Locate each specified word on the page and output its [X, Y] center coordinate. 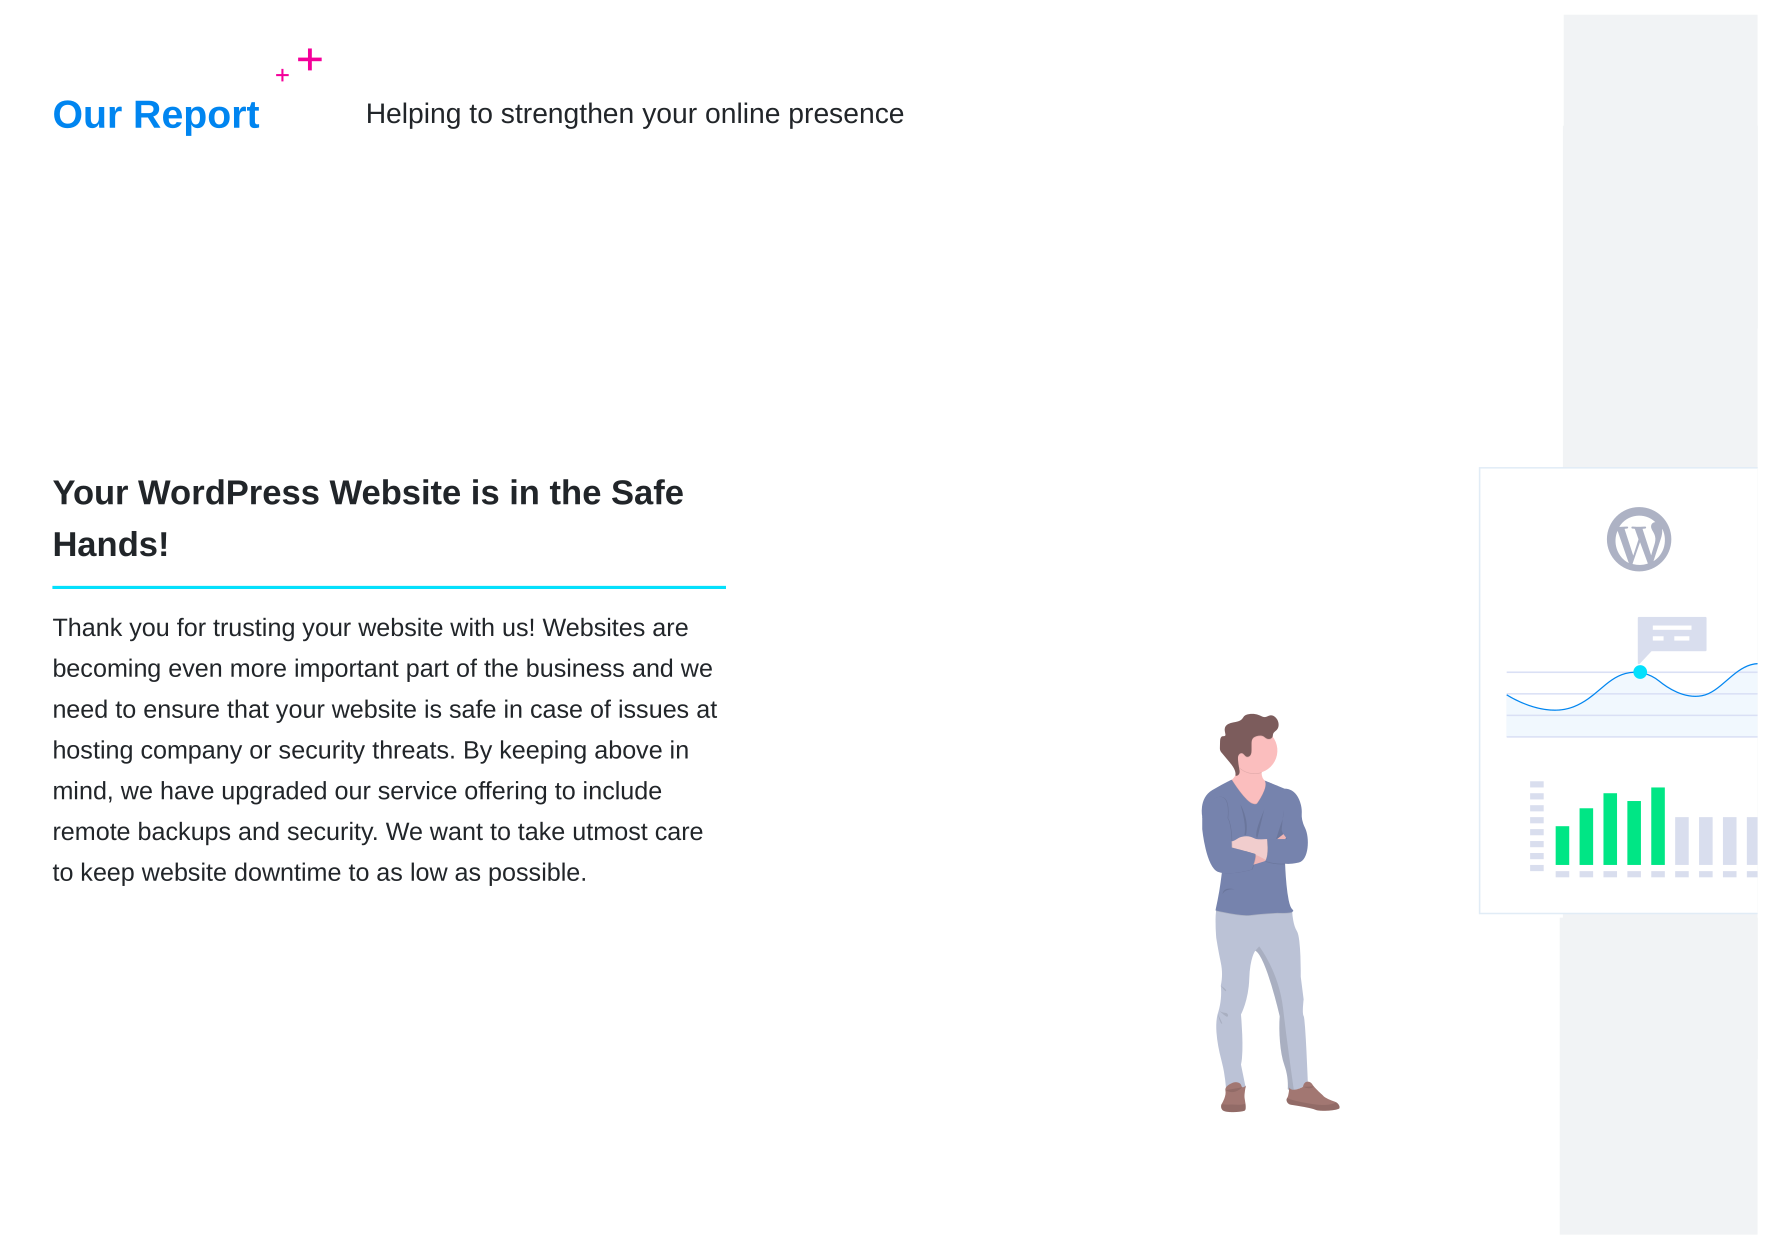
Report [197, 118]
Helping [414, 115]
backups [184, 833]
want [456, 831]
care [679, 833]
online [742, 113]
